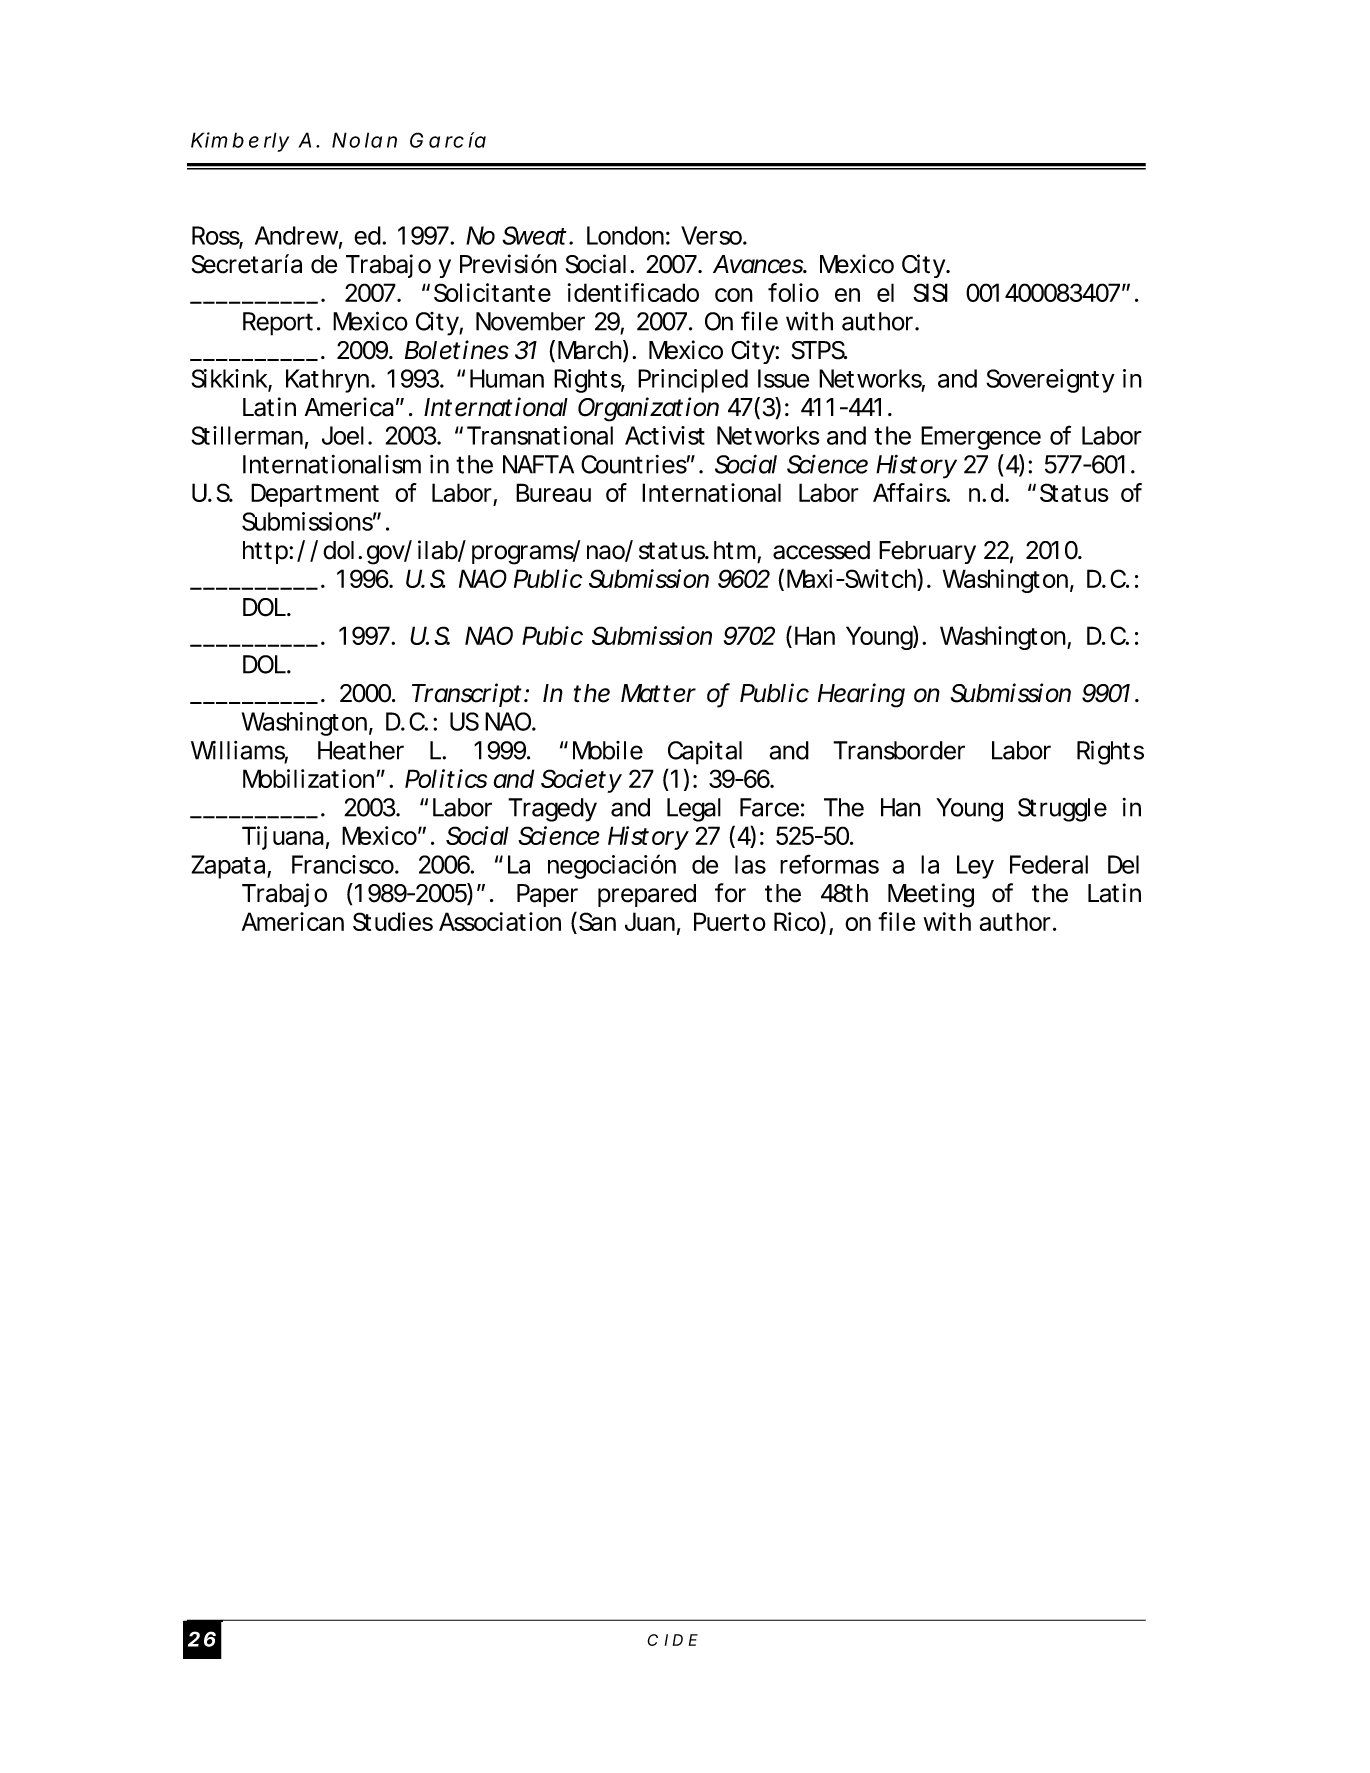  What do you see at coordinates (931, 895) in the screenshot?
I see `Meeting` at bounding box center [931, 895].
